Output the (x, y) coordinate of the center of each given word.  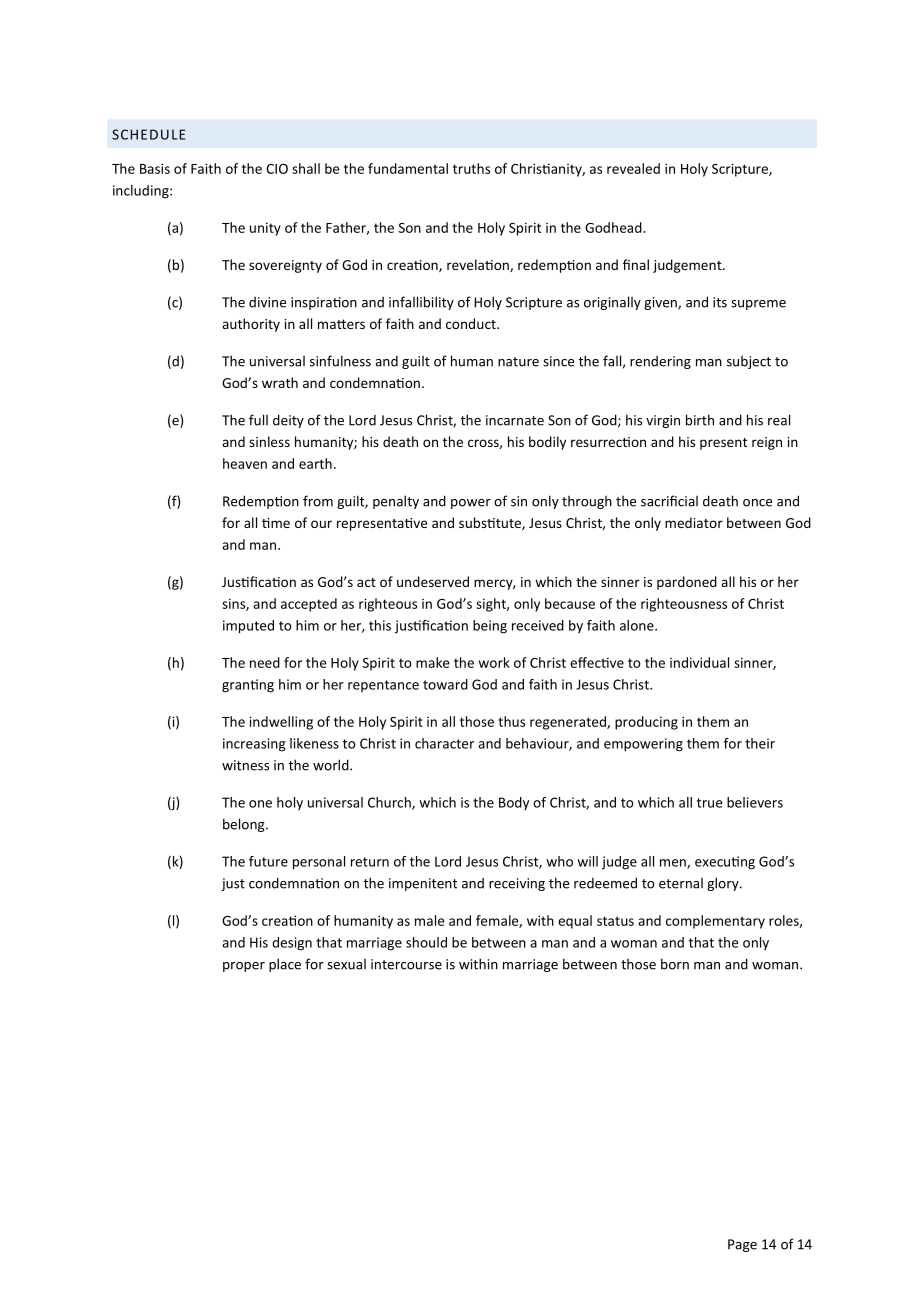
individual (699, 662)
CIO (277, 169)
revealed (633, 168)
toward (445, 684)
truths (471, 168)
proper (244, 967)
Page (742, 1245)
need (265, 662)
